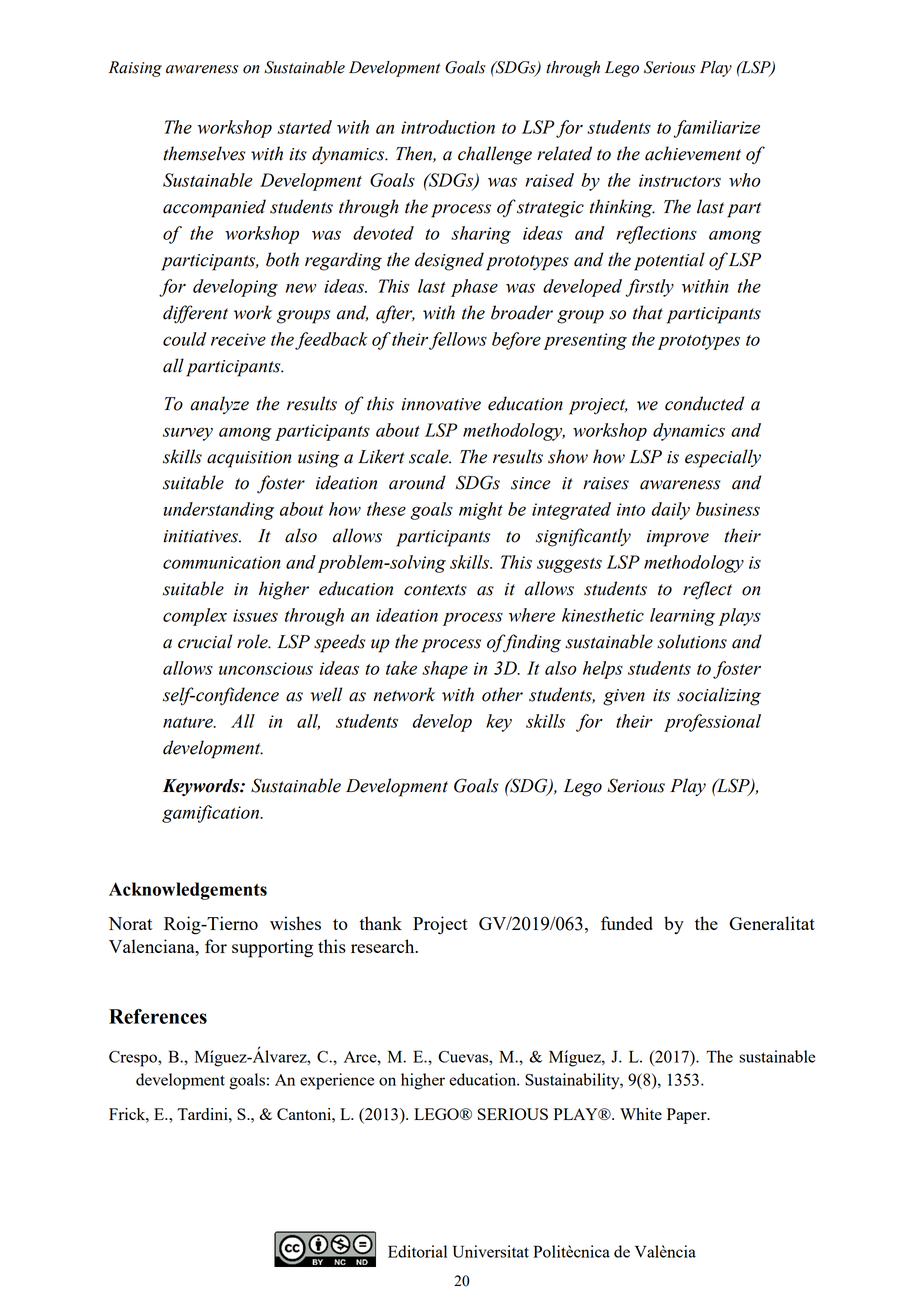 This document has width=924, height=1305. What do you see at coordinates (337, 1081) in the document?
I see `experience` at bounding box center [337, 1081].
